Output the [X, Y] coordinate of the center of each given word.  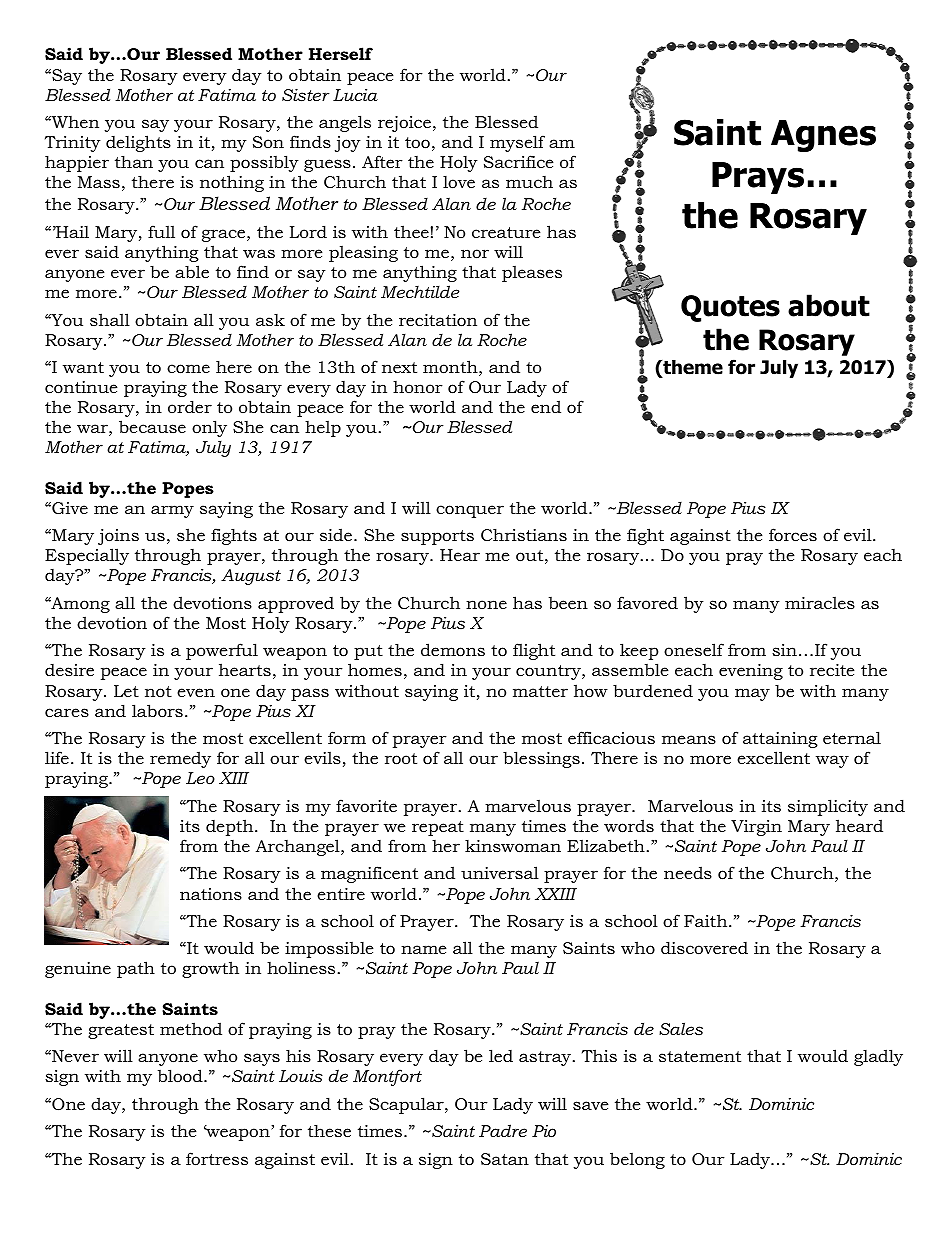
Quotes [730, 308]
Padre [503, 1130]
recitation [438, 320]
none [486, 604]
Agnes [823, 136]
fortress [217, 1158]
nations [211, 894]
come [188, 368]
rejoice [404, 124]
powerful [222, 651]
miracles [820, 602]
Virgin [756, 828]
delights [138, 143]
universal [500, 872]
